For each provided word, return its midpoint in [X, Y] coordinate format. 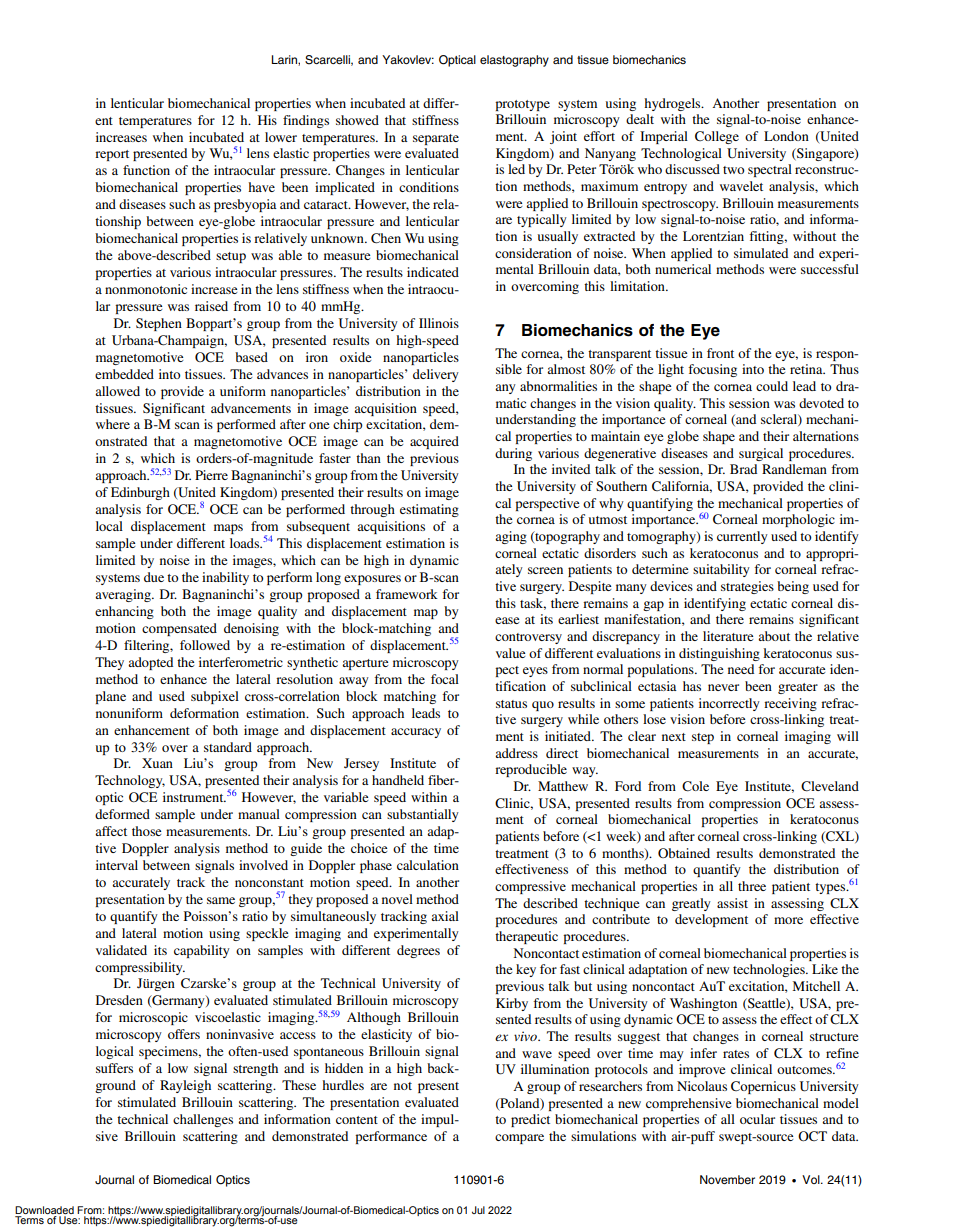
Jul [478, 1210]
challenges [203, 1120]
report [112, 155]
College [717, 137]
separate [436, 139]
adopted [150, 663]
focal [445, 679]
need [741, 669]
